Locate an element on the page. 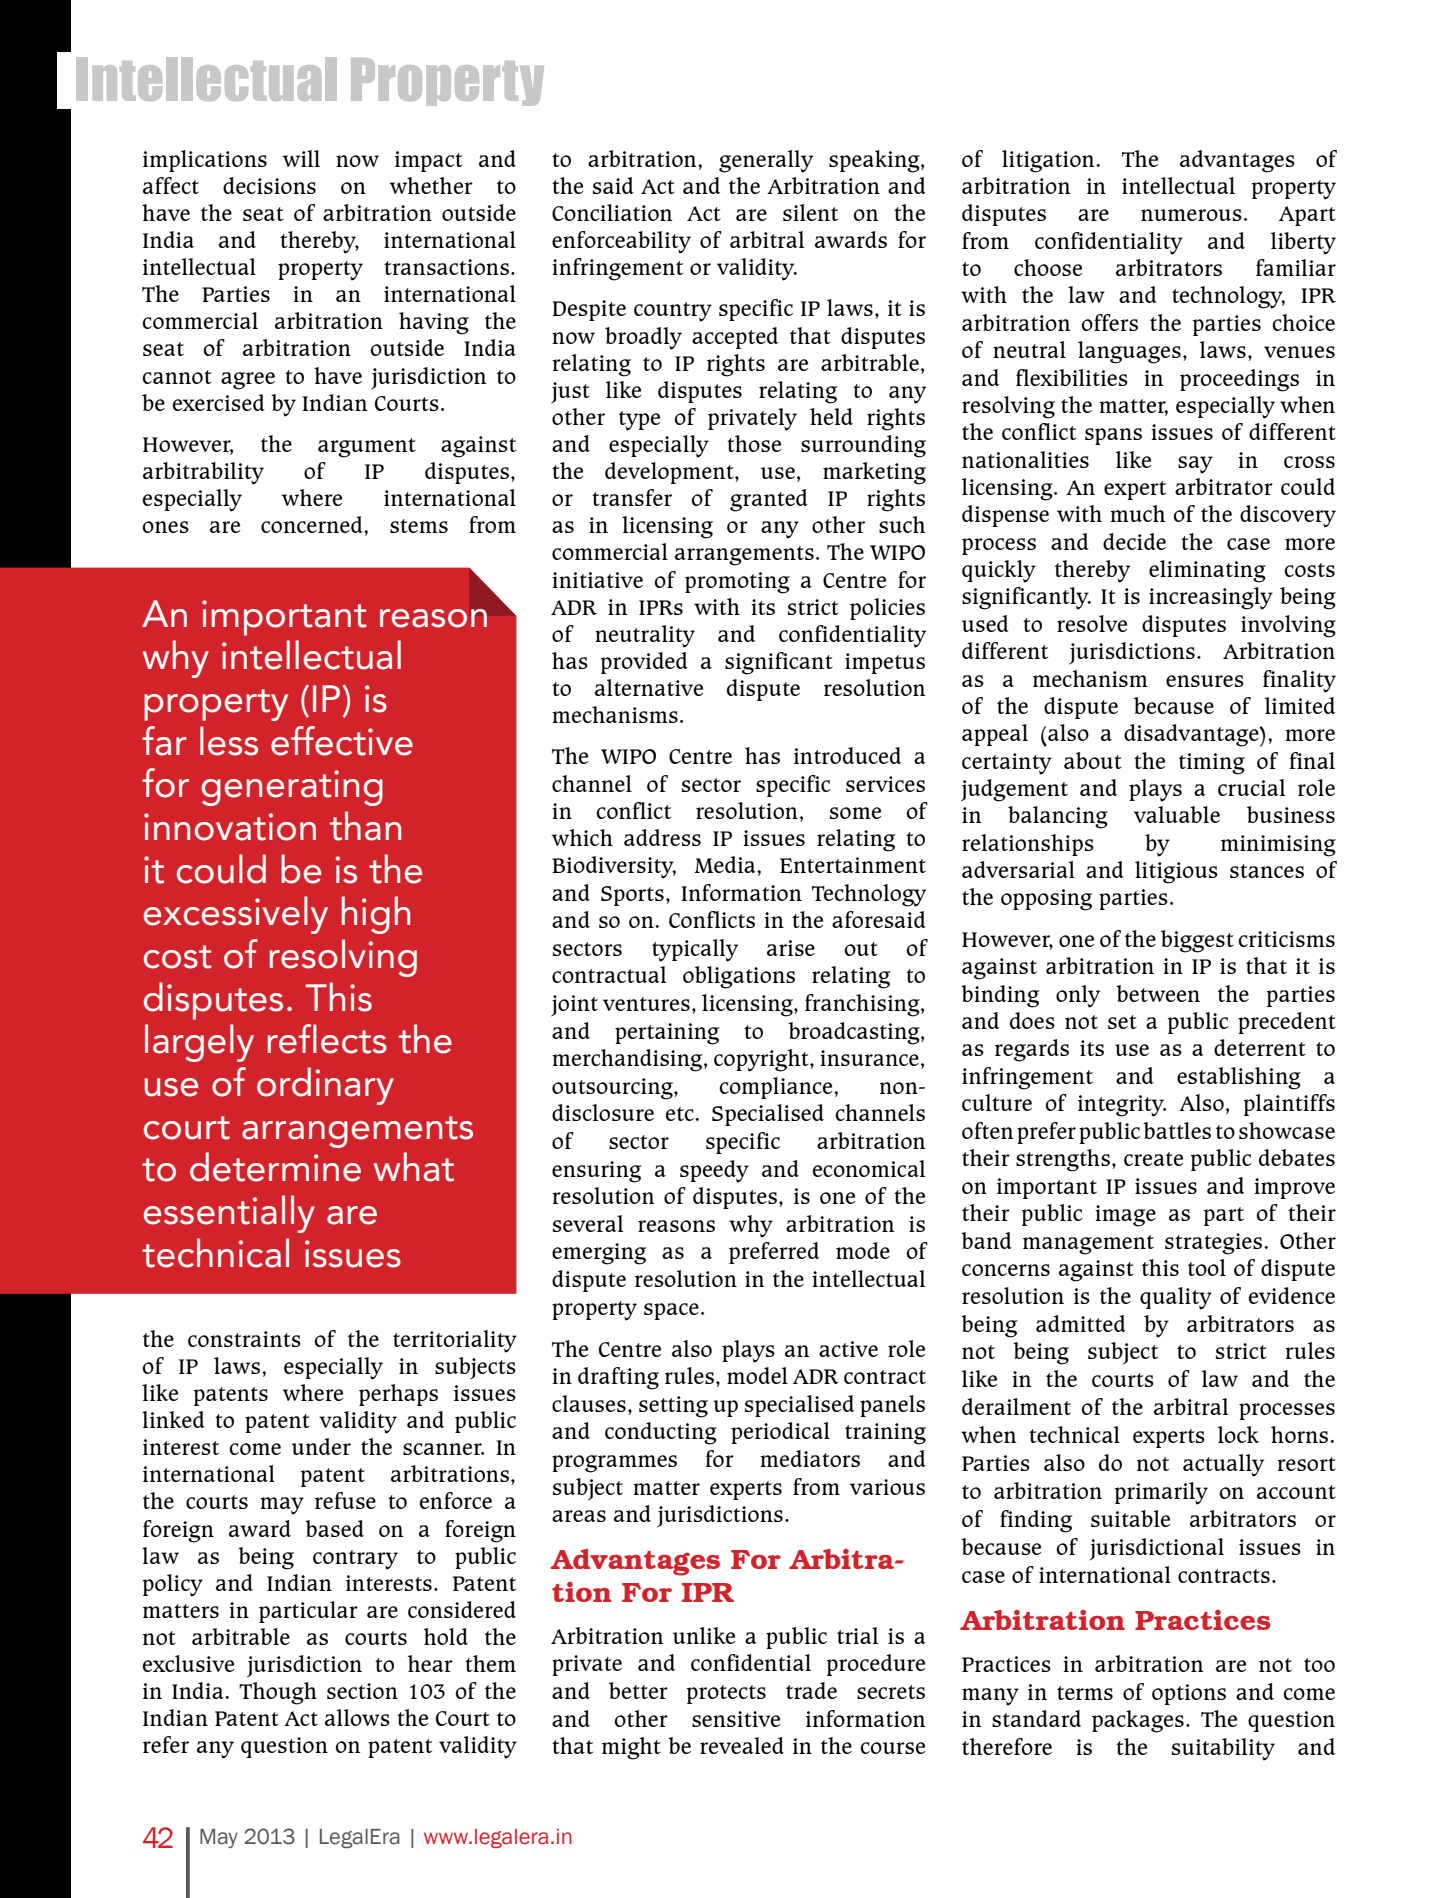  numerous is located at coordinates (1191, 215).
